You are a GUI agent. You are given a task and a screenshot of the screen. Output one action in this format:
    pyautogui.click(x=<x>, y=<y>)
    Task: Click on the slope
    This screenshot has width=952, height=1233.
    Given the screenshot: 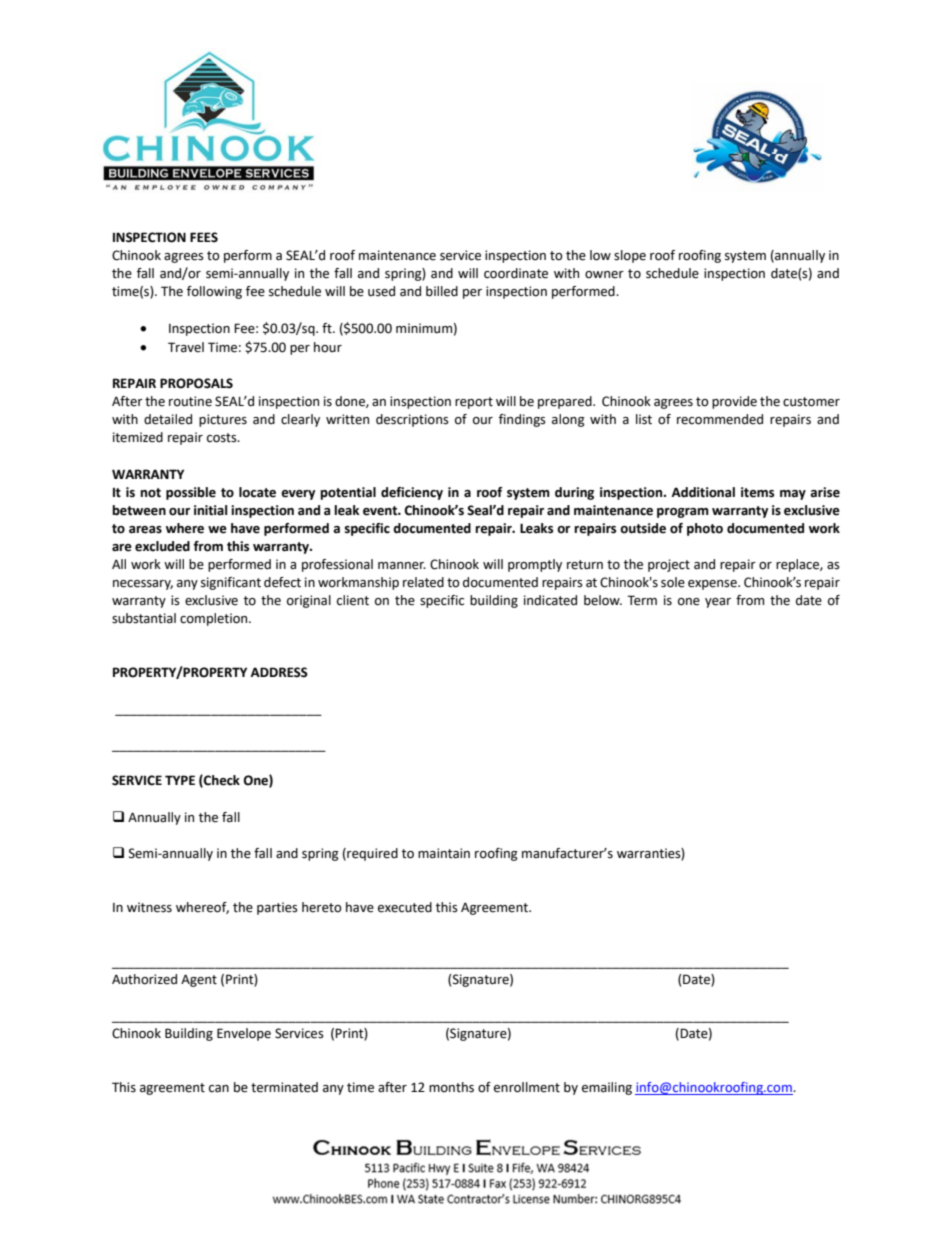 What is the action you would take?
    pyautogui.click(x=630, y=256)
